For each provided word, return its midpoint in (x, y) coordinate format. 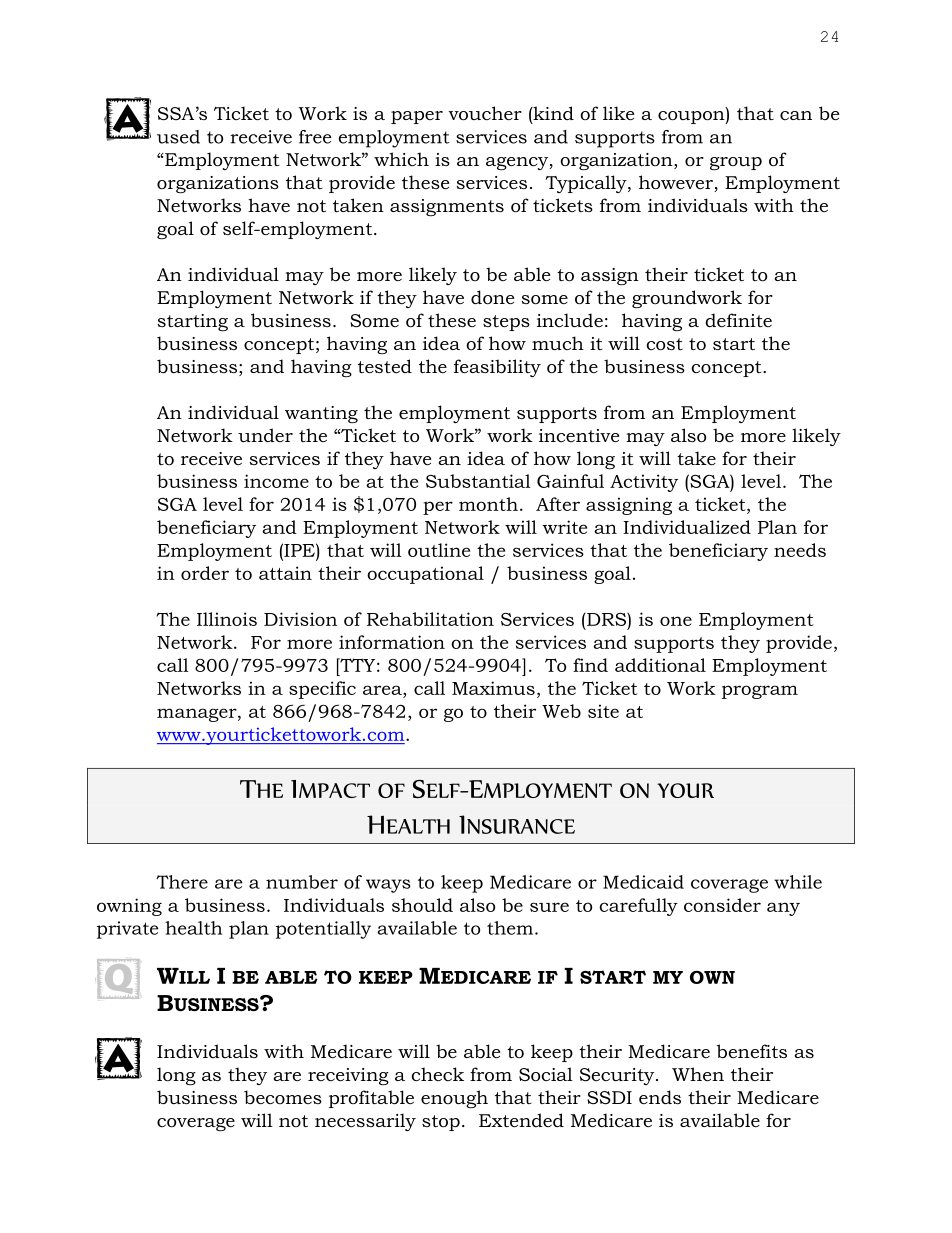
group (736, 163)
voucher (485, 113)
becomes (283, 1097)
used (178, 137)
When (698, 1074)
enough (454, 1099)
